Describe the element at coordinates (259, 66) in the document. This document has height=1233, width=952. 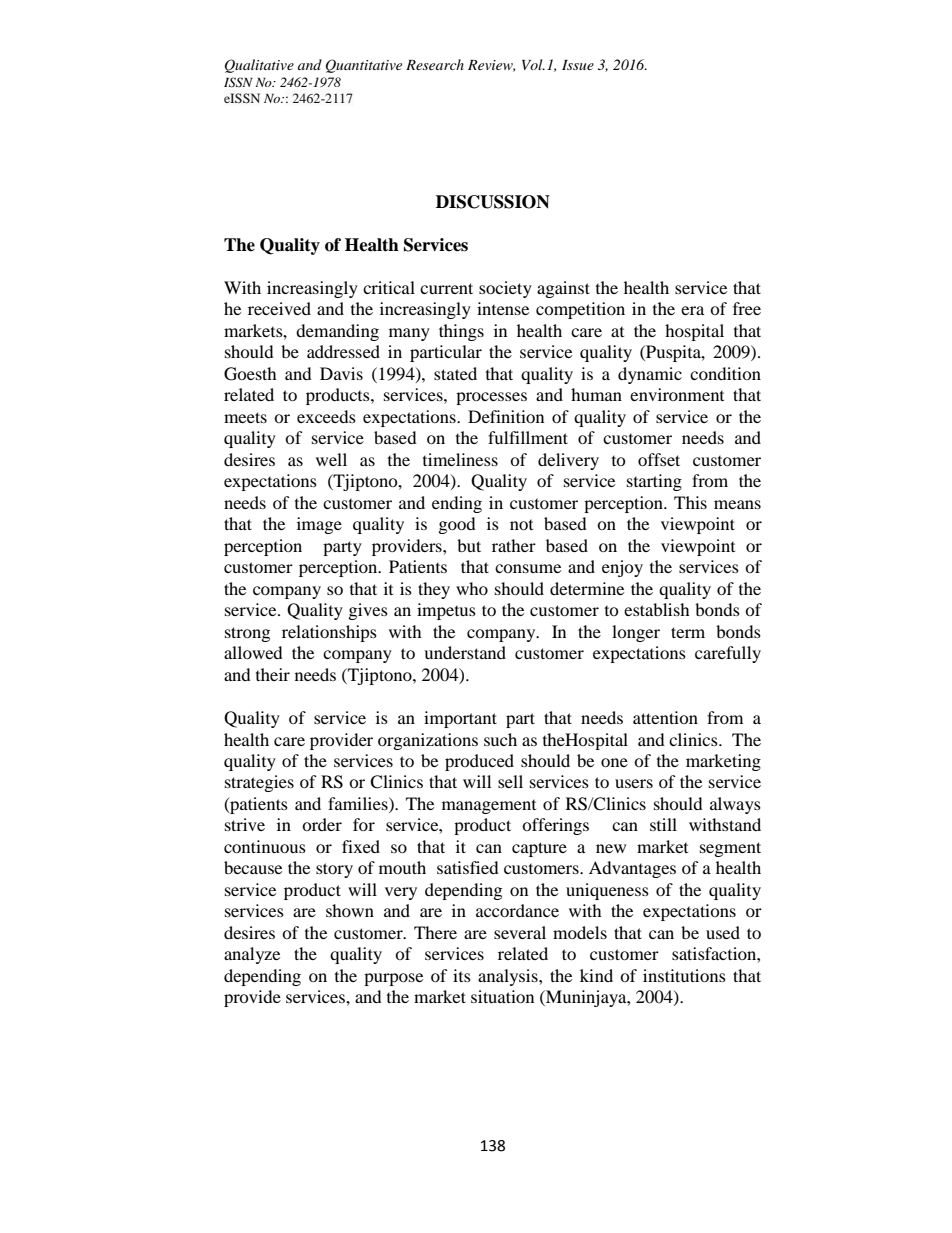
I see `Qualitative` at that location.
